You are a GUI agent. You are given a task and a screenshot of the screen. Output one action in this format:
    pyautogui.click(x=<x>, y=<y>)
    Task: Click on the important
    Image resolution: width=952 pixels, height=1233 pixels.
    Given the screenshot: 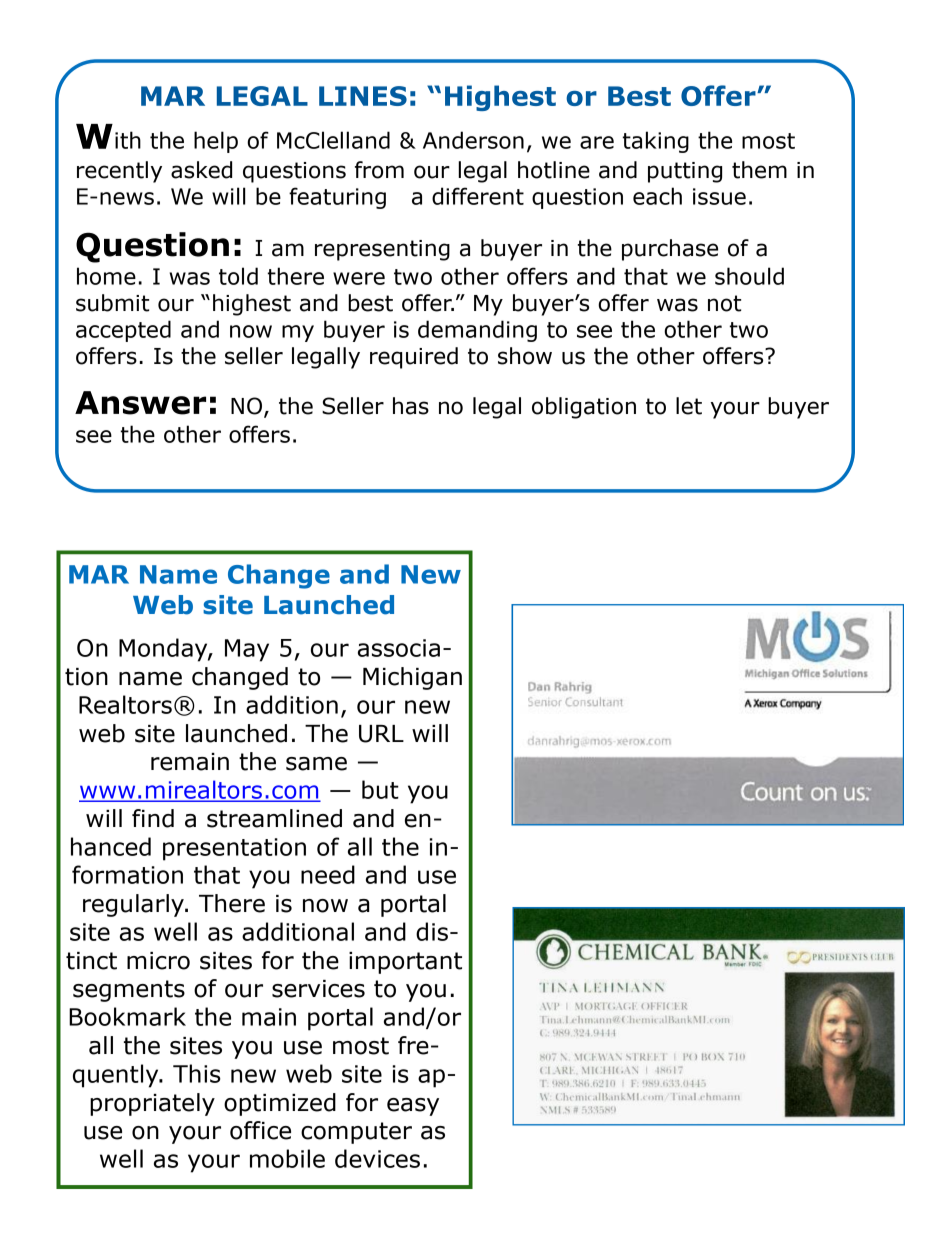 What is the action you would take?
    pyautogui.click(x=405, y=963)
